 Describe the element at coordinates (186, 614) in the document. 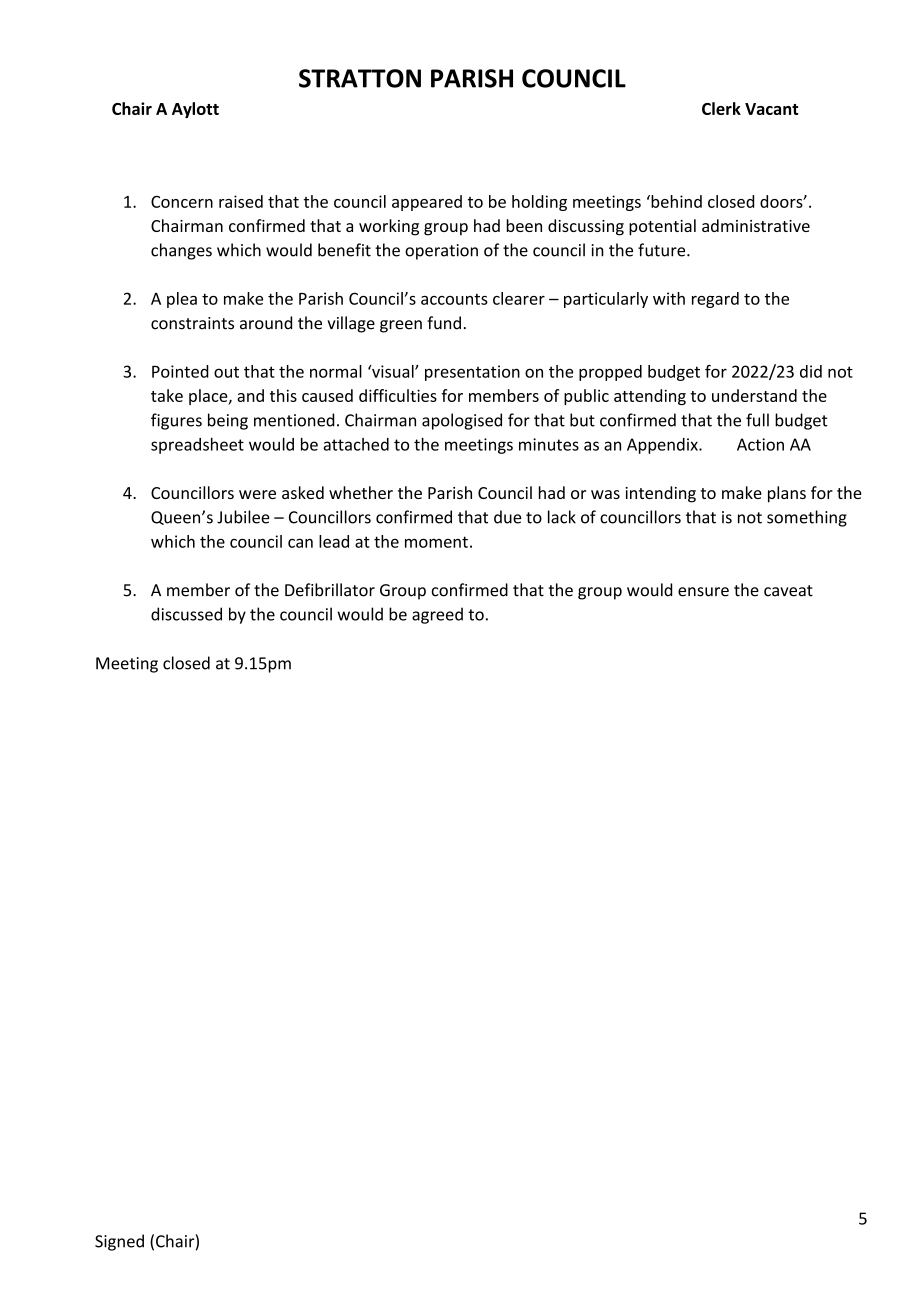

I see `discussed` at that location.
